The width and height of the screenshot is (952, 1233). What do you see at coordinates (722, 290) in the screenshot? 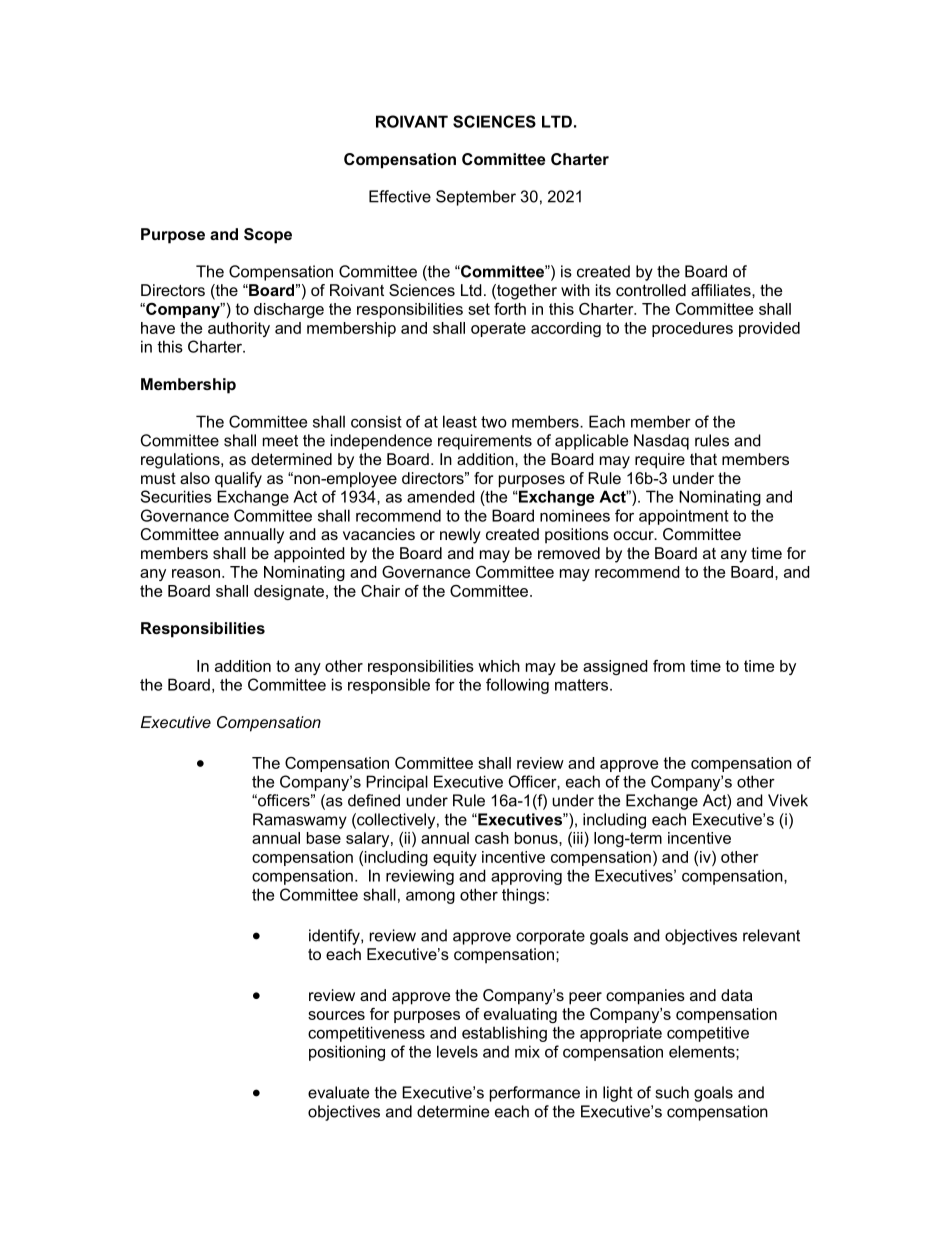
I see `affiliates` at bounding box center [722, 290].
